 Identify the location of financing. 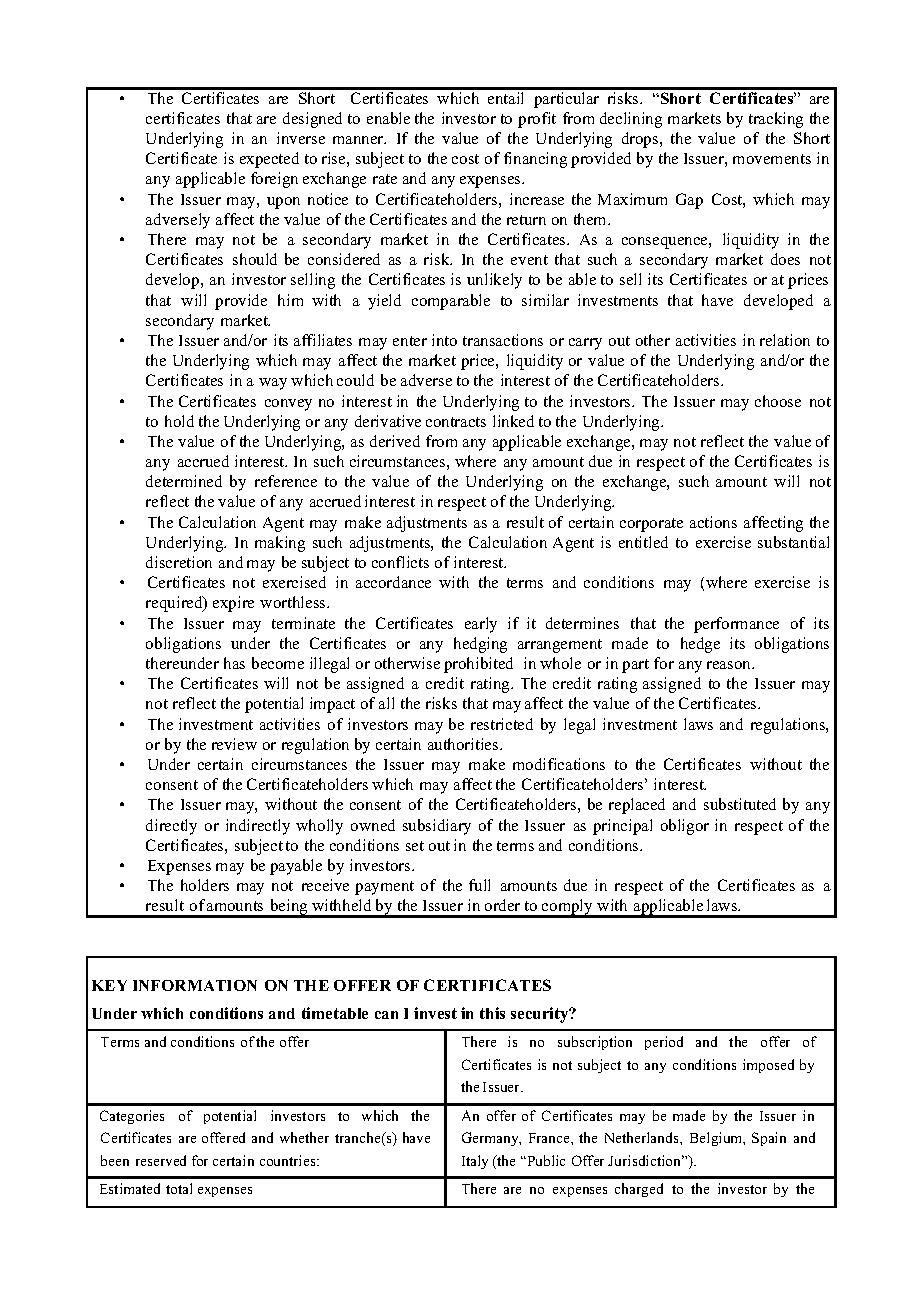
(535, 160).
